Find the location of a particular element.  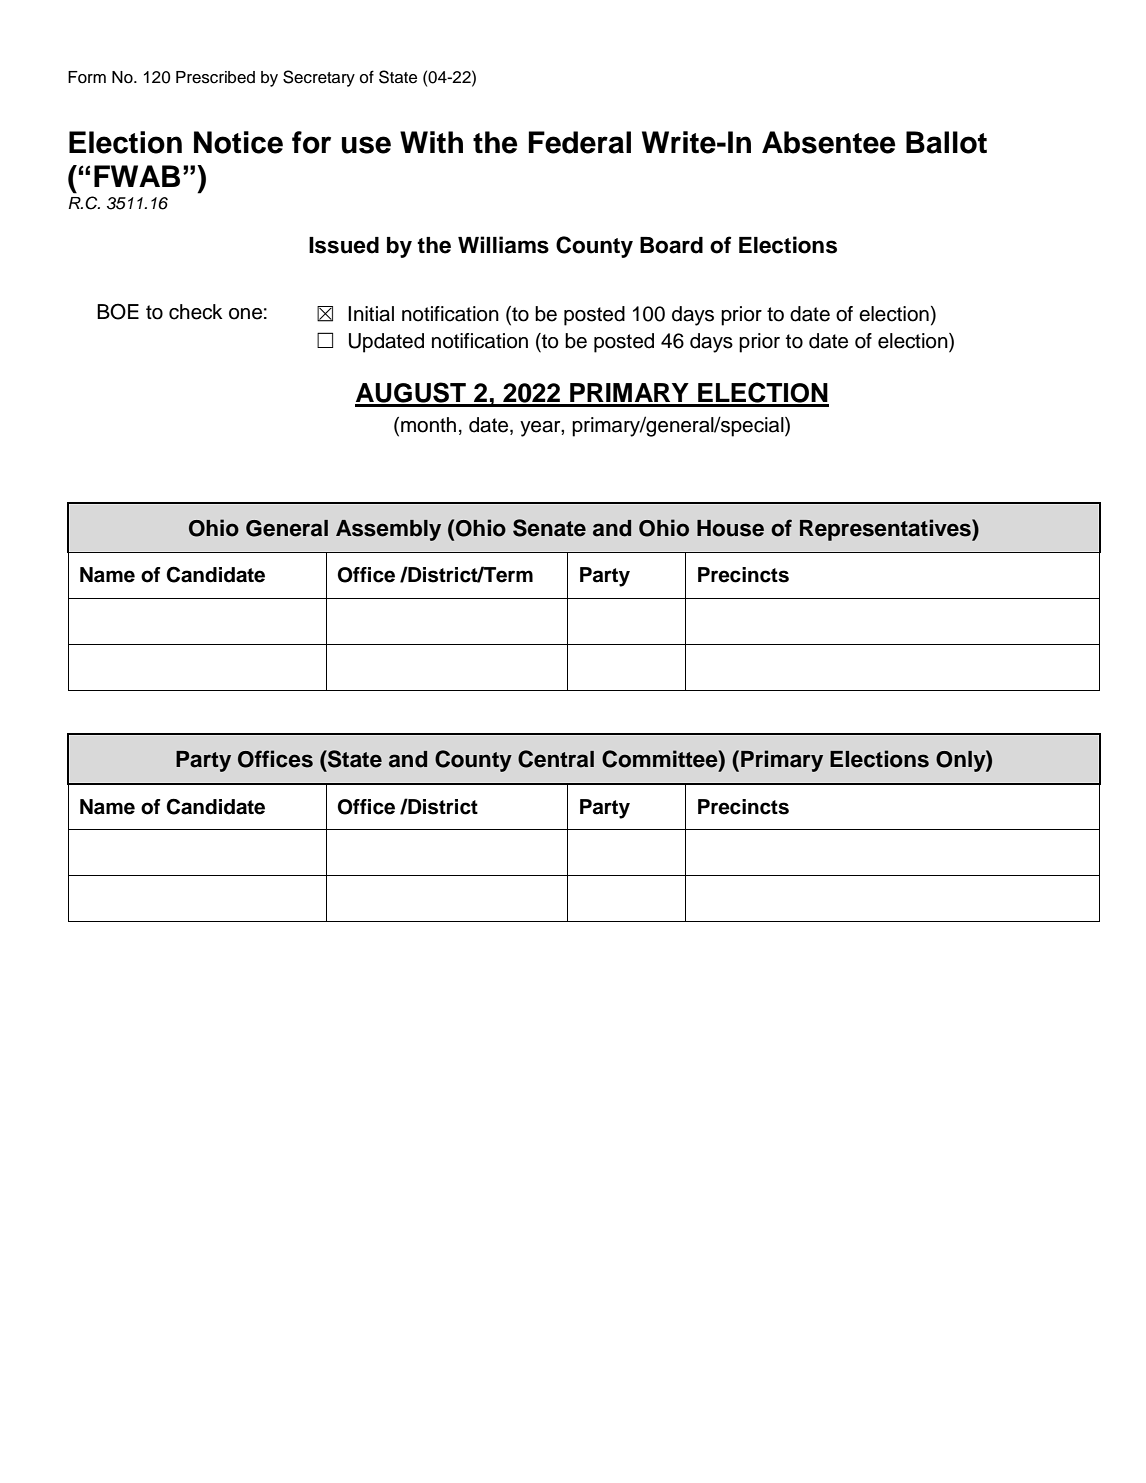

Central is located at coordinates (556, 759).
